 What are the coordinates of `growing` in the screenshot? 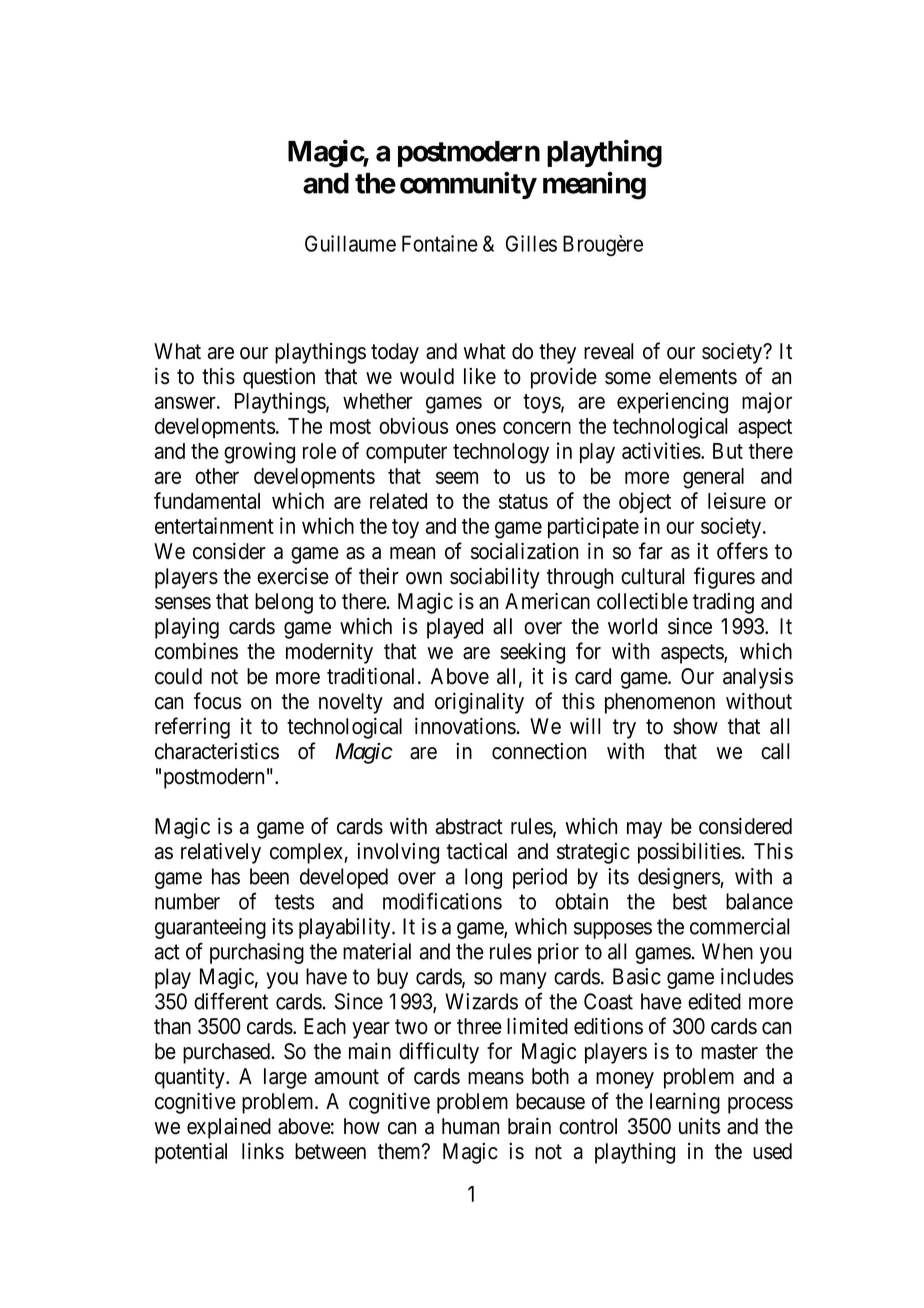 It's located at (259, 453).
